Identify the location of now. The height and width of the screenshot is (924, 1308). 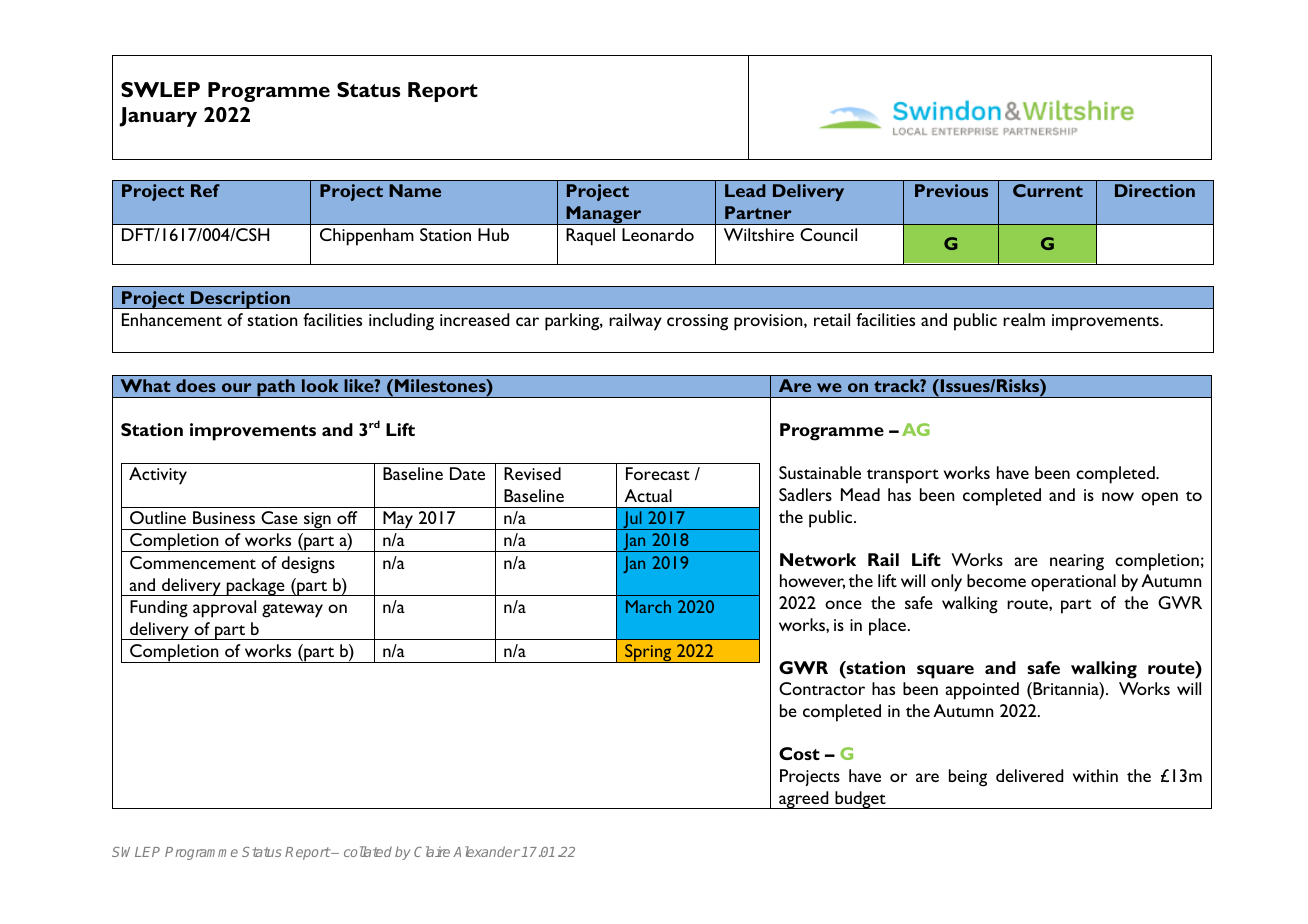
(1118, 496).
